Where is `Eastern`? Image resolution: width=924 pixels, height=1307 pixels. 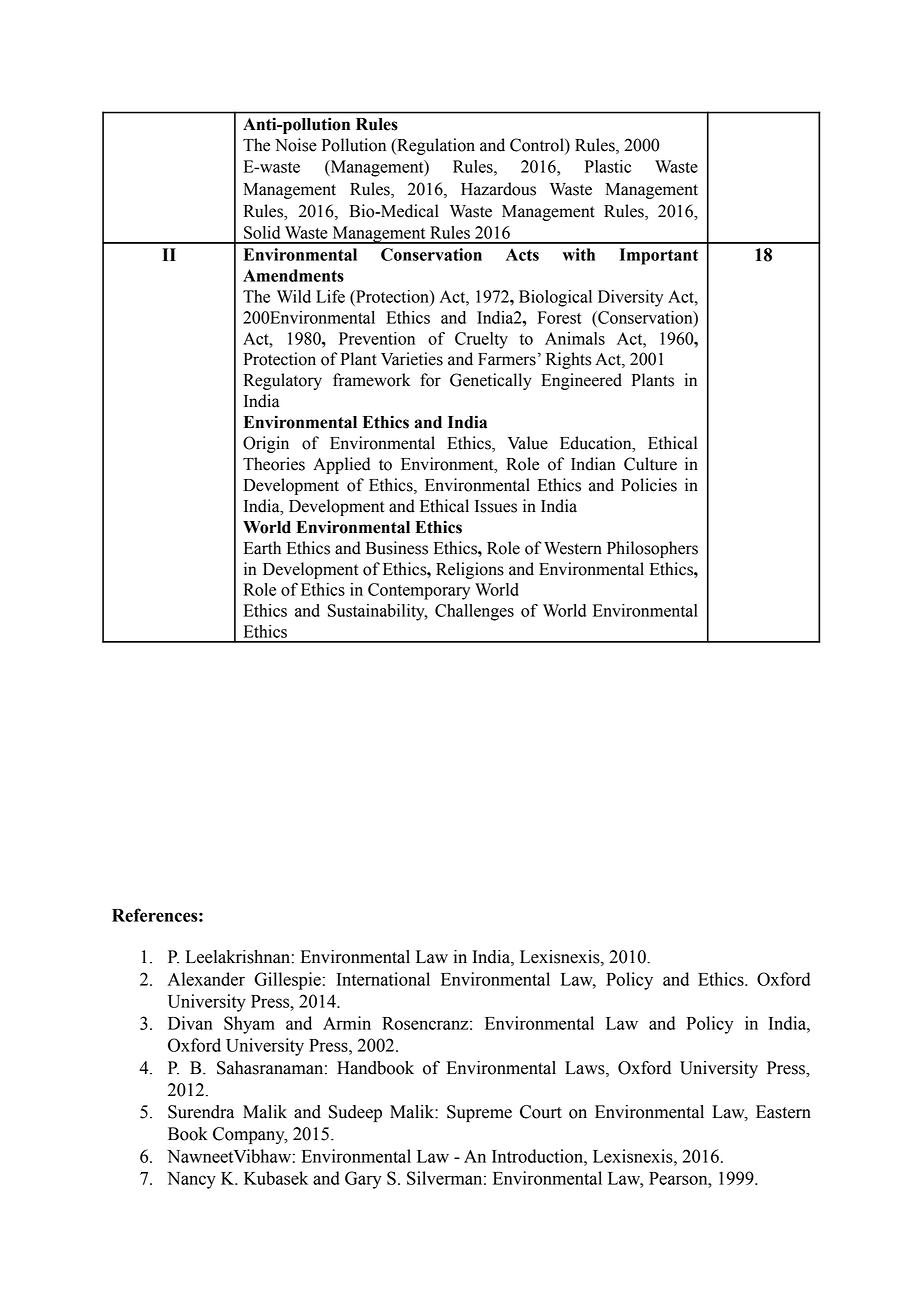 Eastern is located at coordinates (783, 1112).
